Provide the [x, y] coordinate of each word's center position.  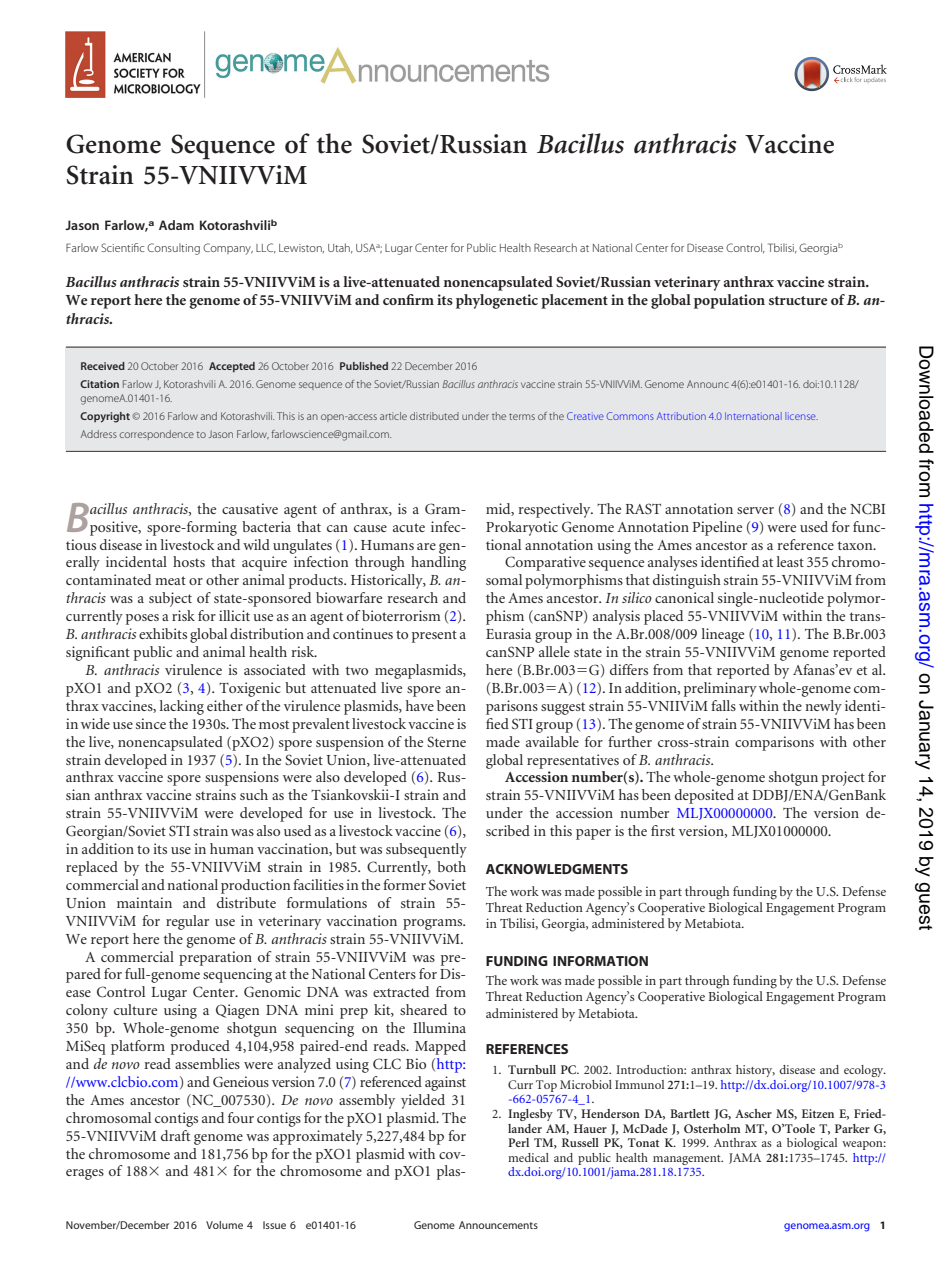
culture [135, 1009]
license [801, 416]
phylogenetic [497, 301]
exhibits [163, 633]
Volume [224, 1225]
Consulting [173, 249]
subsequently [426, 850]
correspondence [156, 435]
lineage [723, 635]
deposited [704, 796]
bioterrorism [401, 615]
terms [522, 416]
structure [798, 300]
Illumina [439, 1027]
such [254, 794]
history [755, 1071]
